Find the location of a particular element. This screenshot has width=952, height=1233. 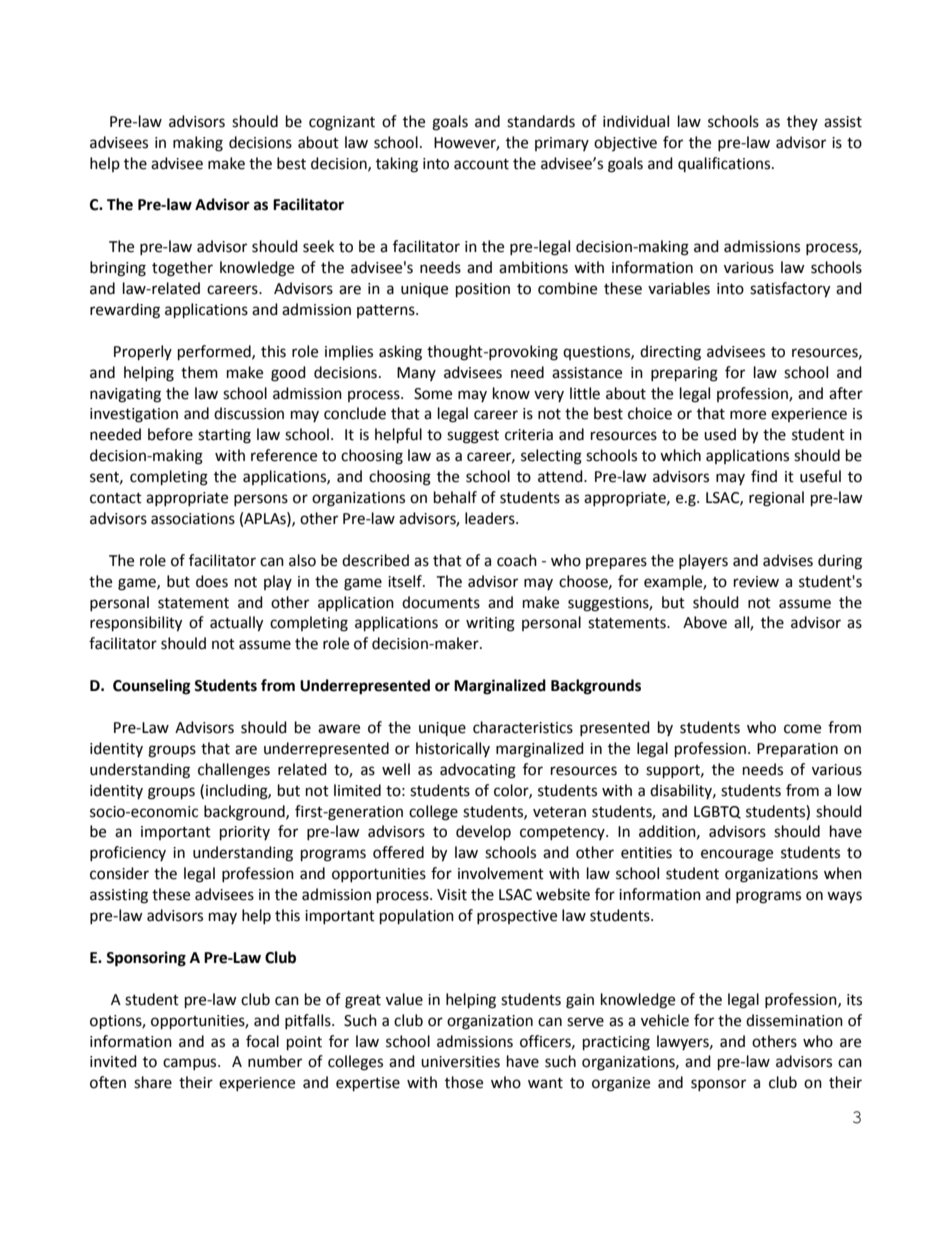

cognizant is located at coordinates (342, 123).
